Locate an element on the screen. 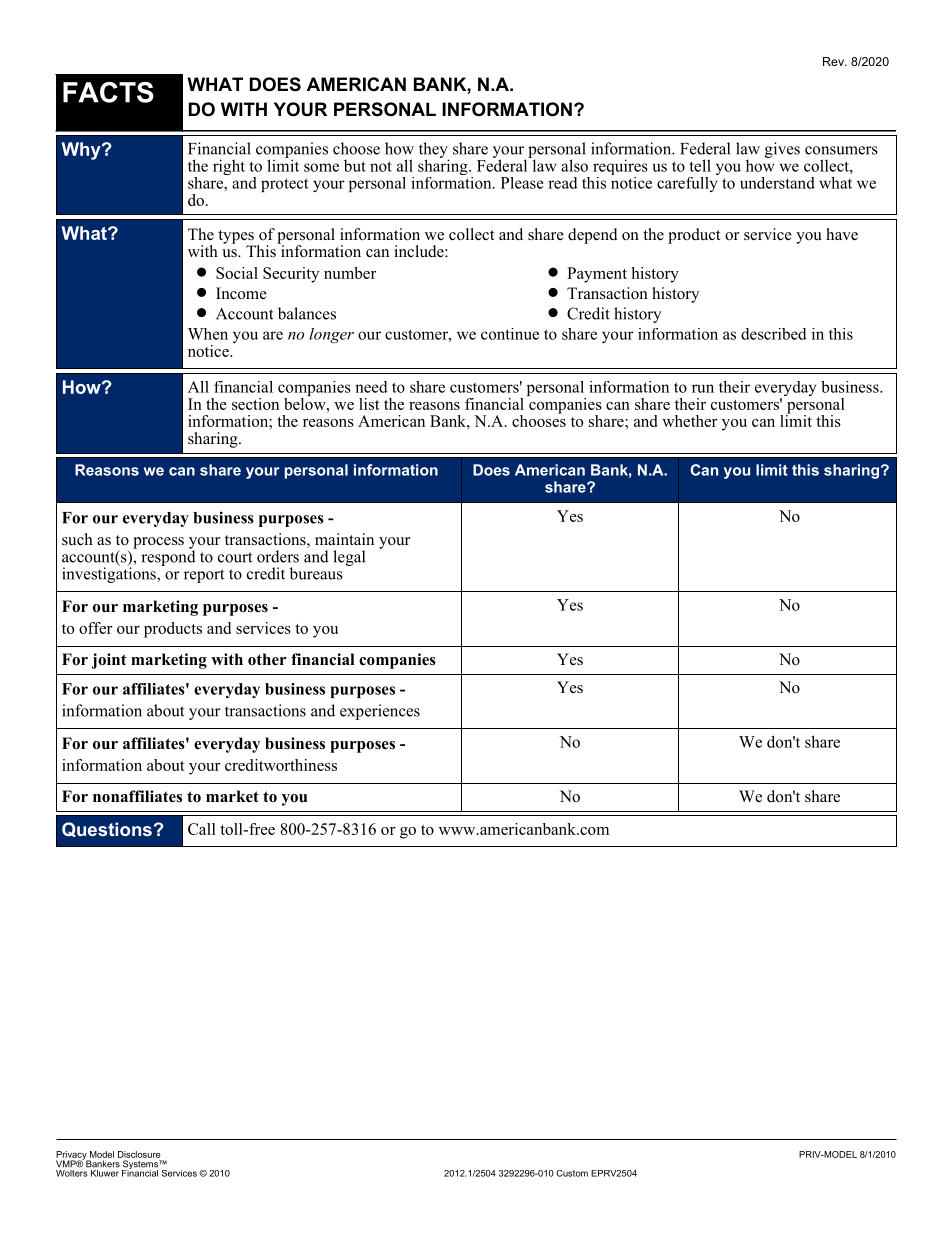  section is located at coordinates (255, 404).
